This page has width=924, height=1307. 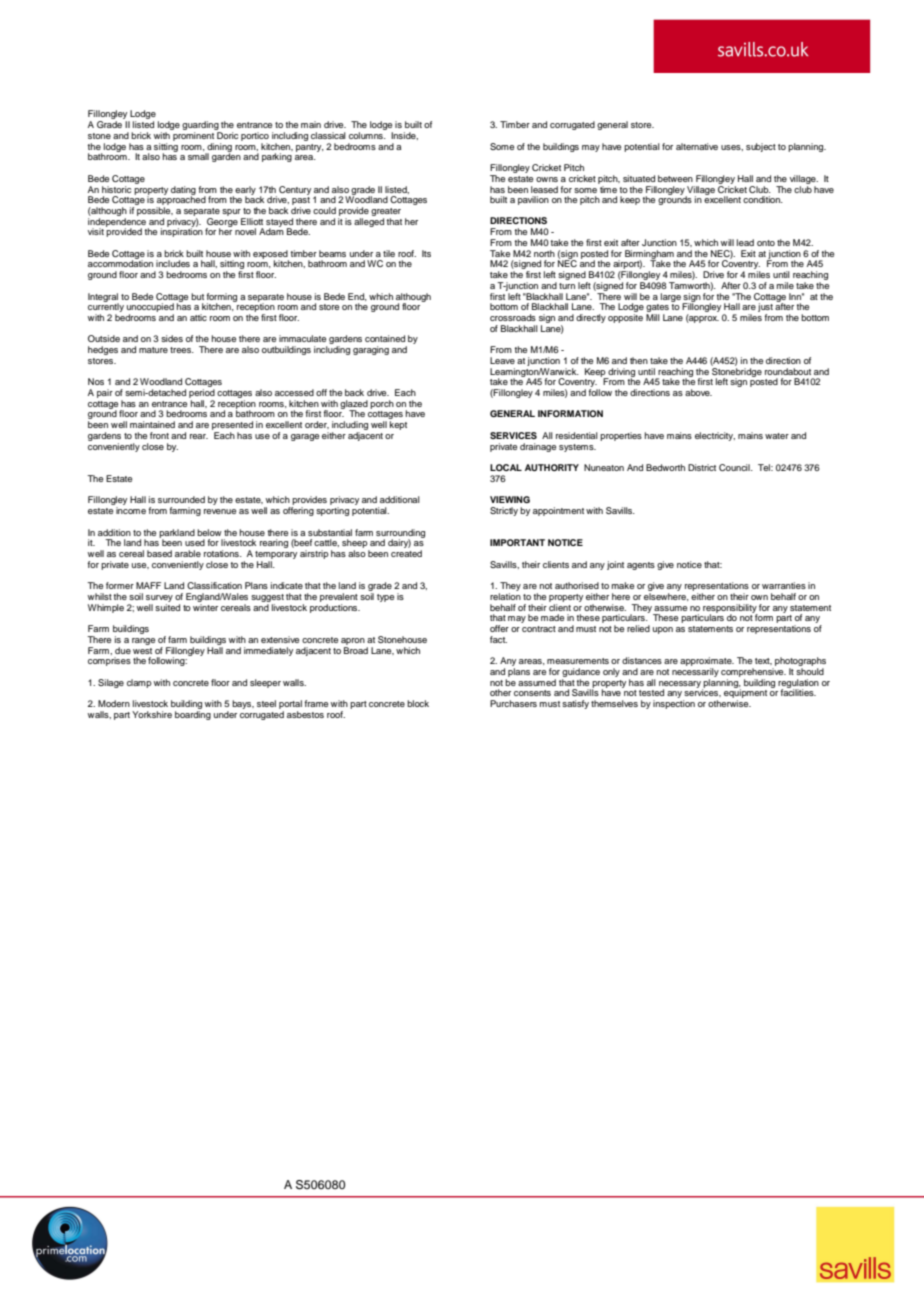 I want to click on electricity, so click(x=715, y=436).
